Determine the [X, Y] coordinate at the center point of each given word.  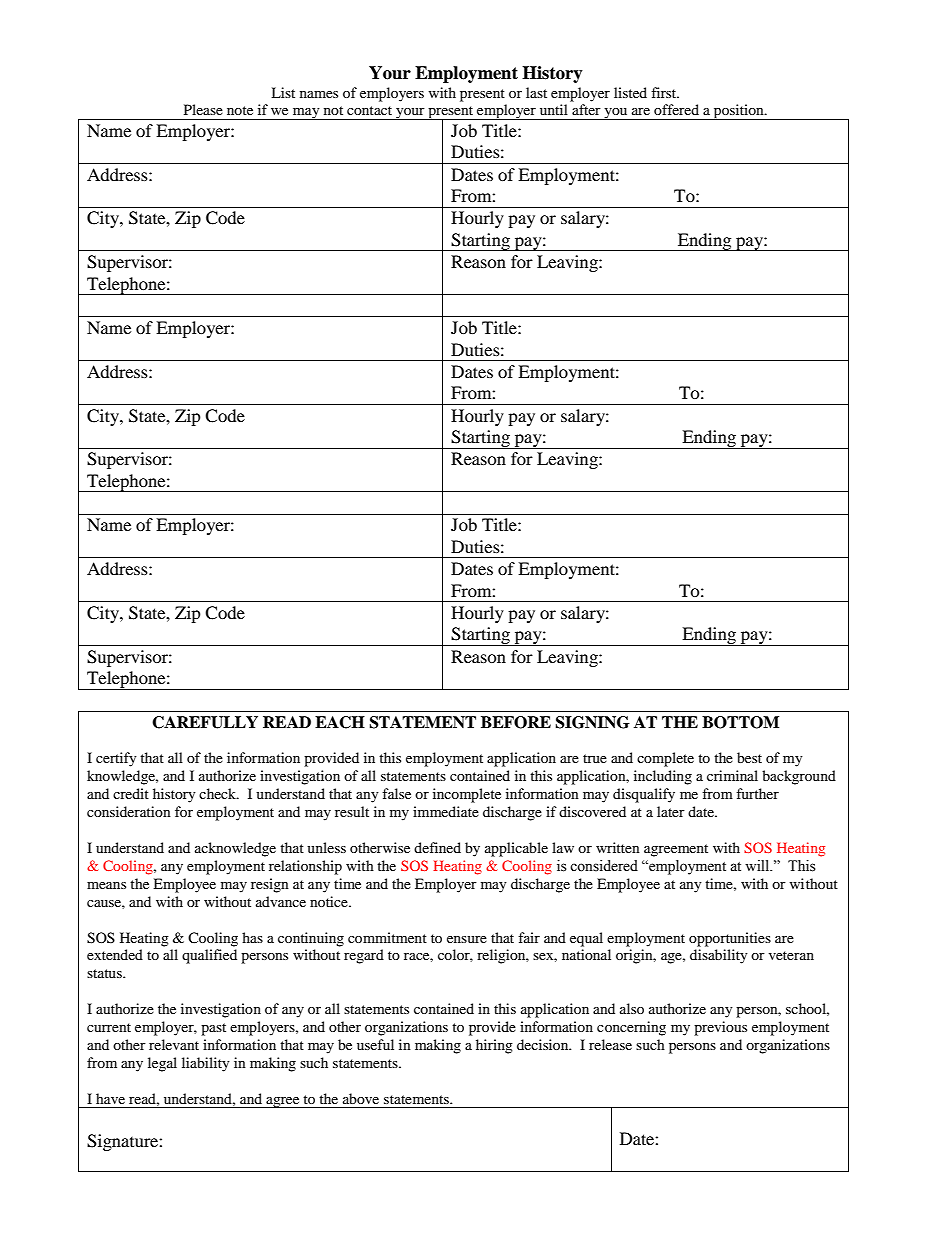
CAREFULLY [205, 722]
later [671, 811]
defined [437, 847]
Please [203, 109]
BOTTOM [740, 722]
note [240, 110]
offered [676, 109]
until [554, 109]
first [665, 92]
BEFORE [516, 722]
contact [369, 110]
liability [206, 1064]
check [218, 793]
